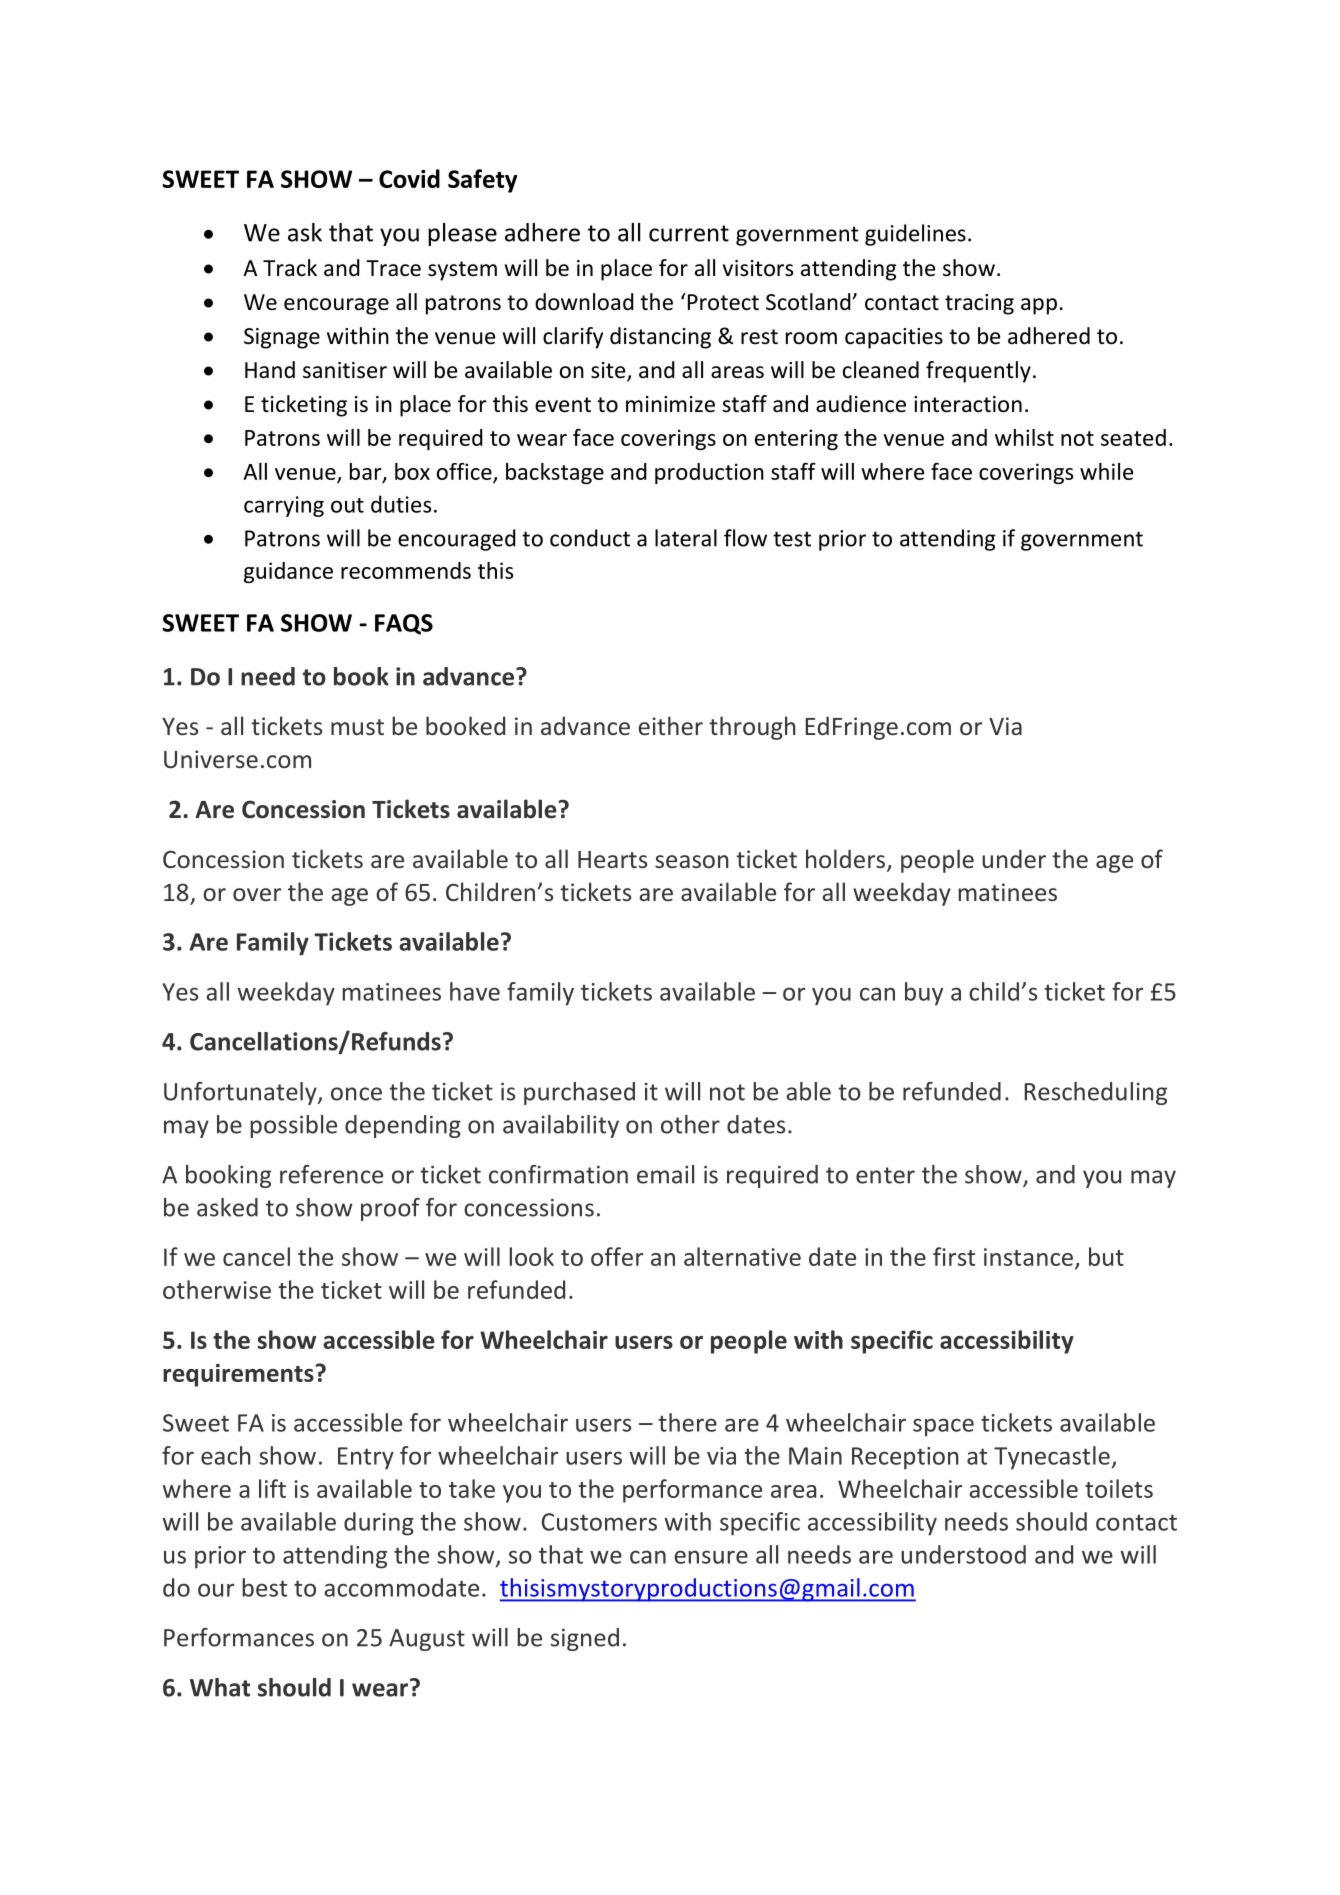 The image size is (1340, 1895). What do you see at coordinates (847, 860) in the page?
I see `holders` at bounding box center [847, 860].
